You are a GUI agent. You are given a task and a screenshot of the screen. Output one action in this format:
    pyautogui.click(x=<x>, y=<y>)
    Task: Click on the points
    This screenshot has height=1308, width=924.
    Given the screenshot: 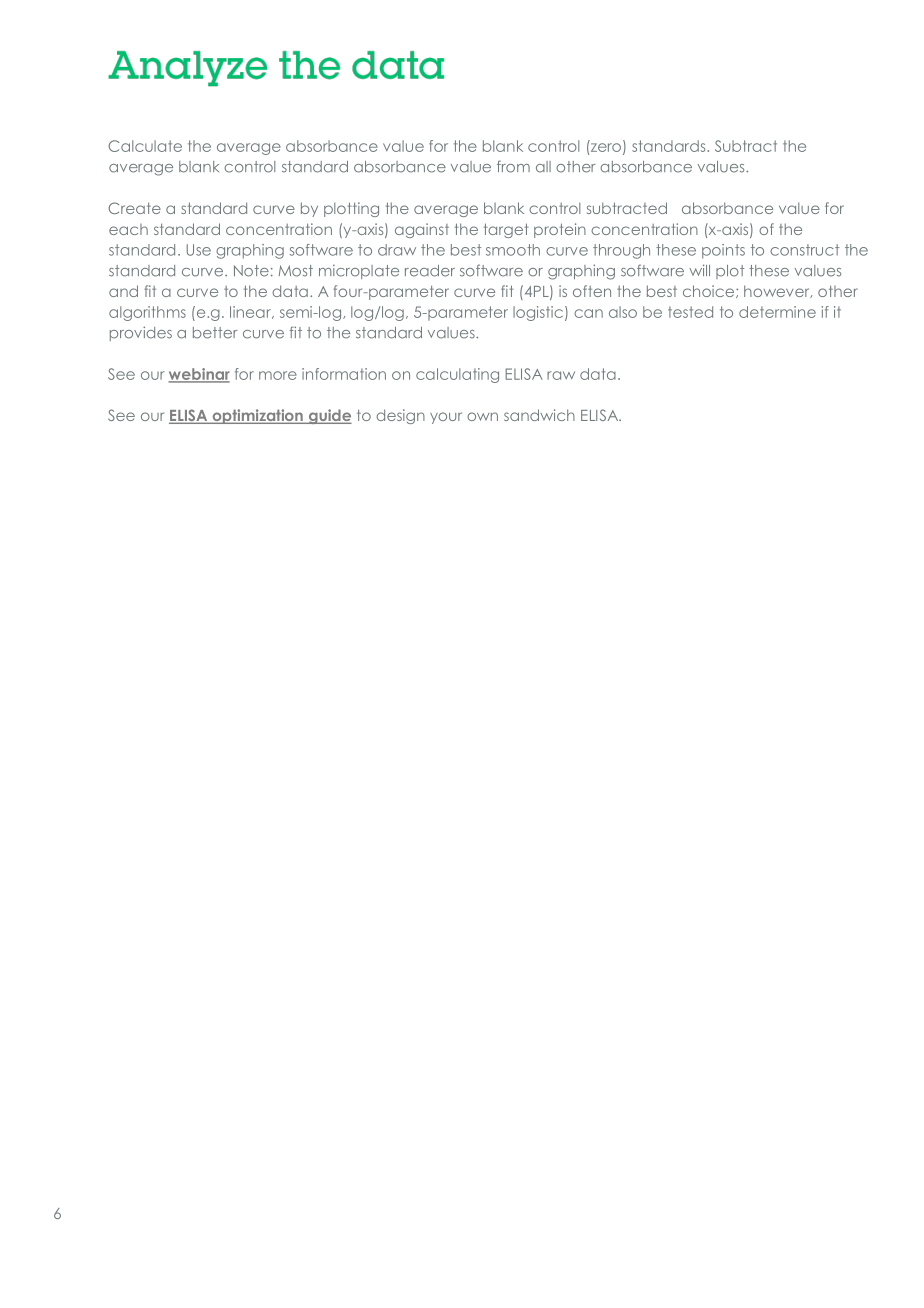 What is the action you would take?
    pyautogui.click(x=723, y=251)
